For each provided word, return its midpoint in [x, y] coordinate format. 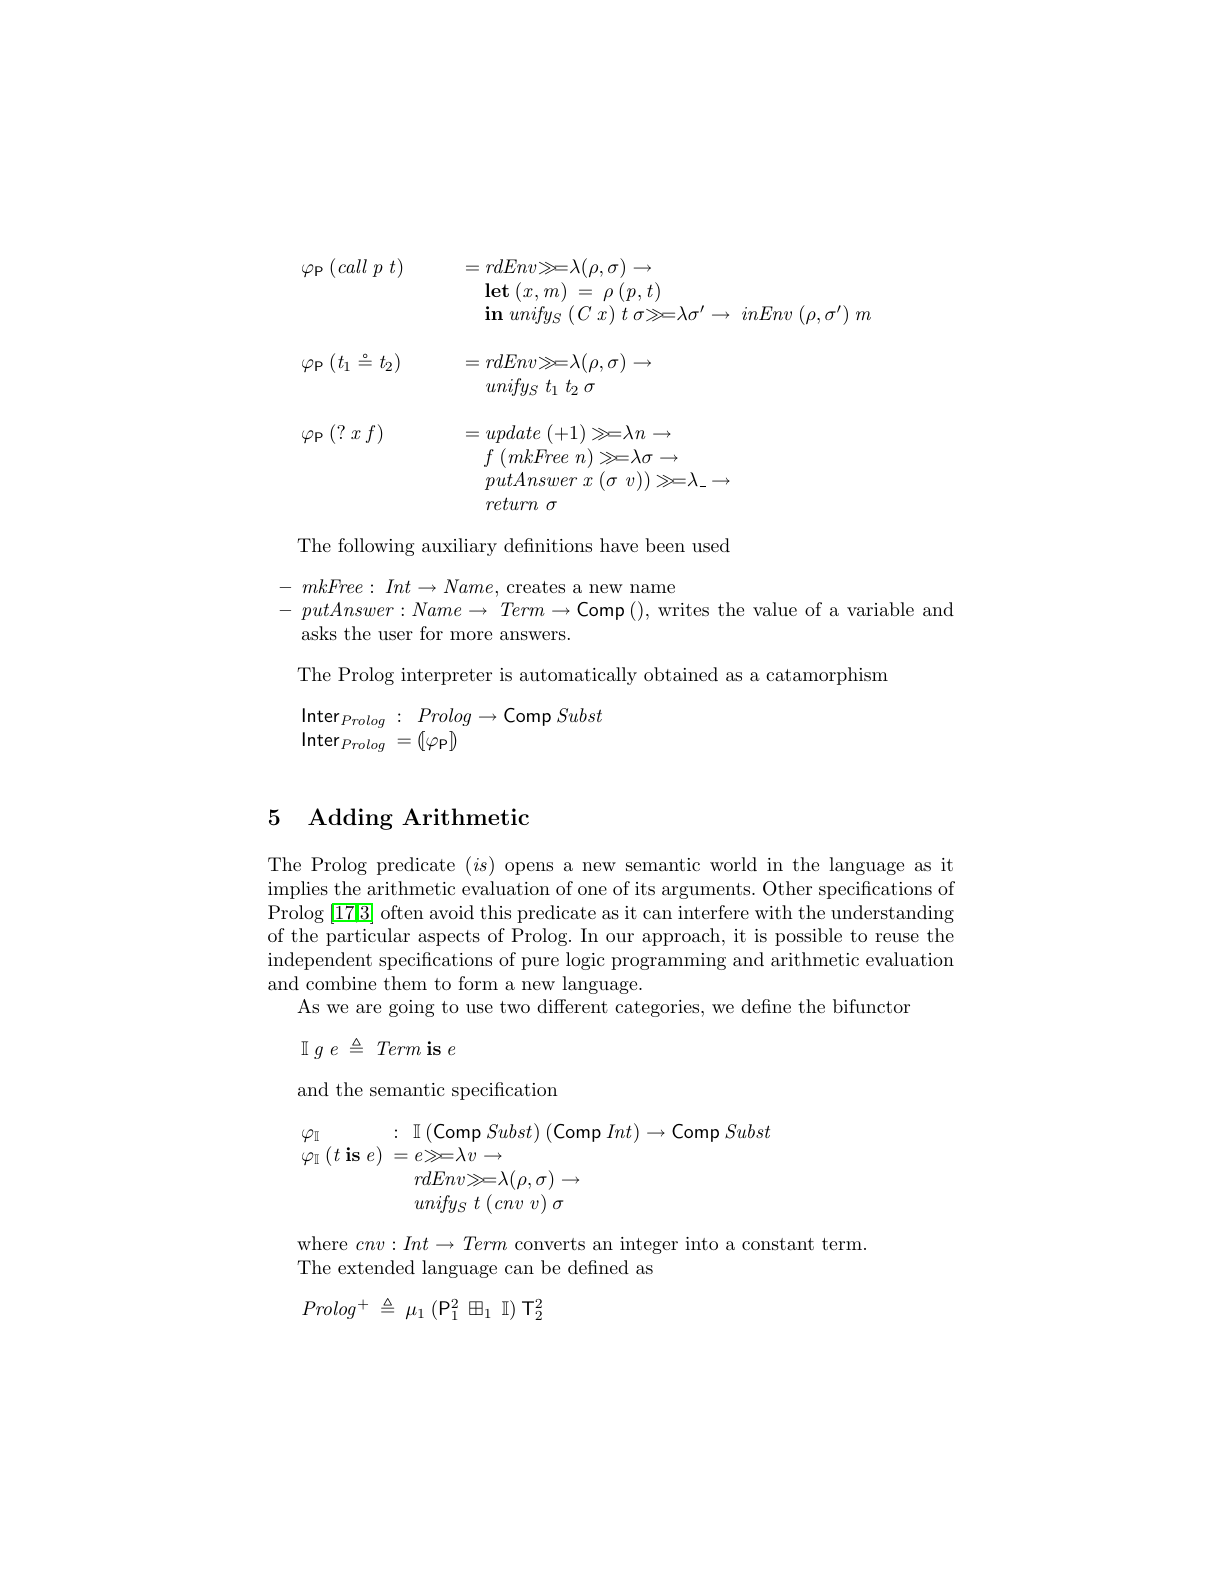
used [711, 545]
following [376, 547]
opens [529, 868]
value [775, 609]
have [619, 545]
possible [808, 937]
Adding [350, 819]
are [368, 1008]
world [733, 864]
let [497, 290]
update [513, 434]
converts [550, 1244]
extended [376, 1267]
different [572, 1006]
